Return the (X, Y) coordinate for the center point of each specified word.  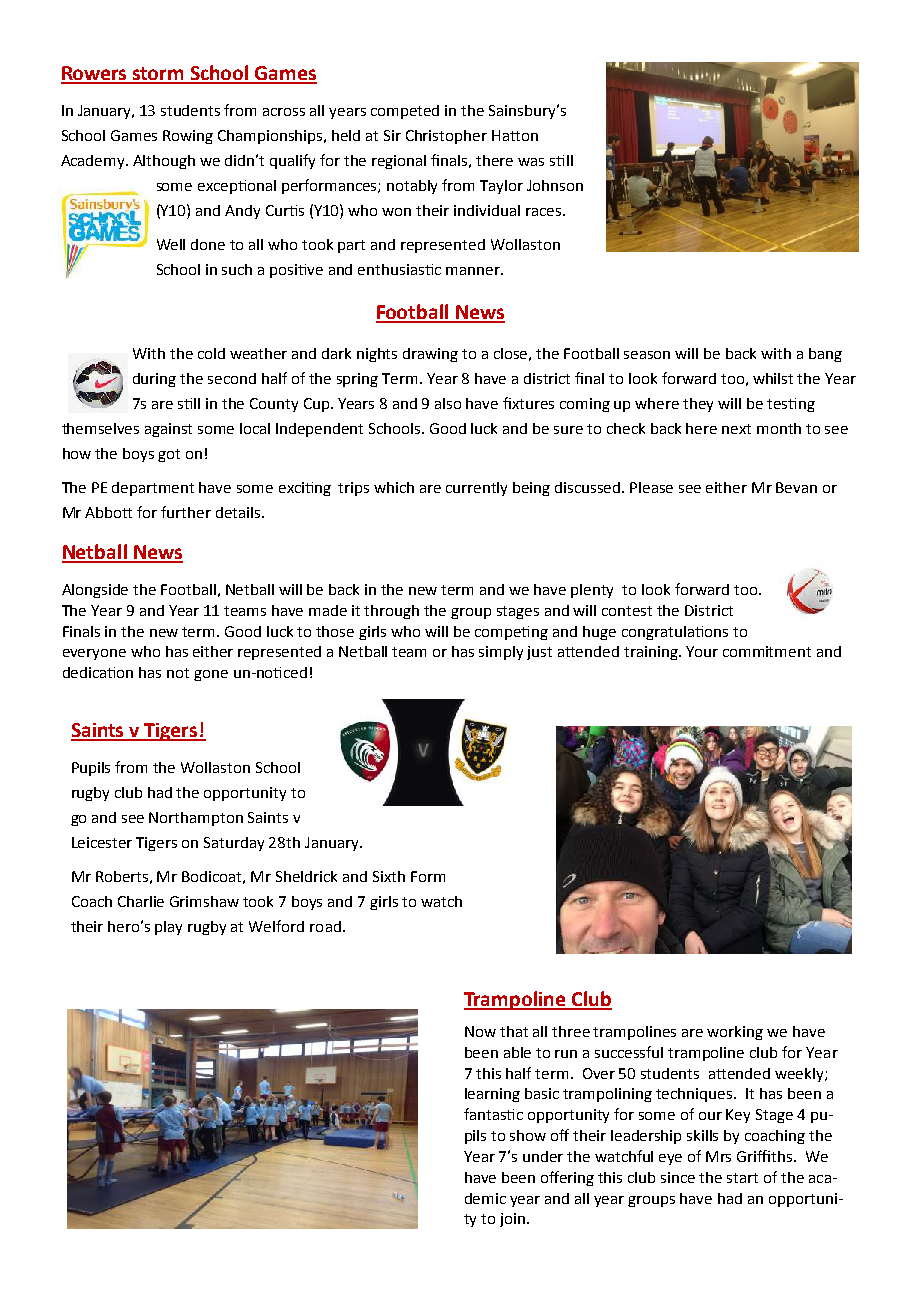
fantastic (493, 1114)
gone (211, 675)
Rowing (188, 137)
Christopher (446, 137)
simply (501, 653)
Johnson (555, 185)
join (514, 1220)
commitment (767, 651)
